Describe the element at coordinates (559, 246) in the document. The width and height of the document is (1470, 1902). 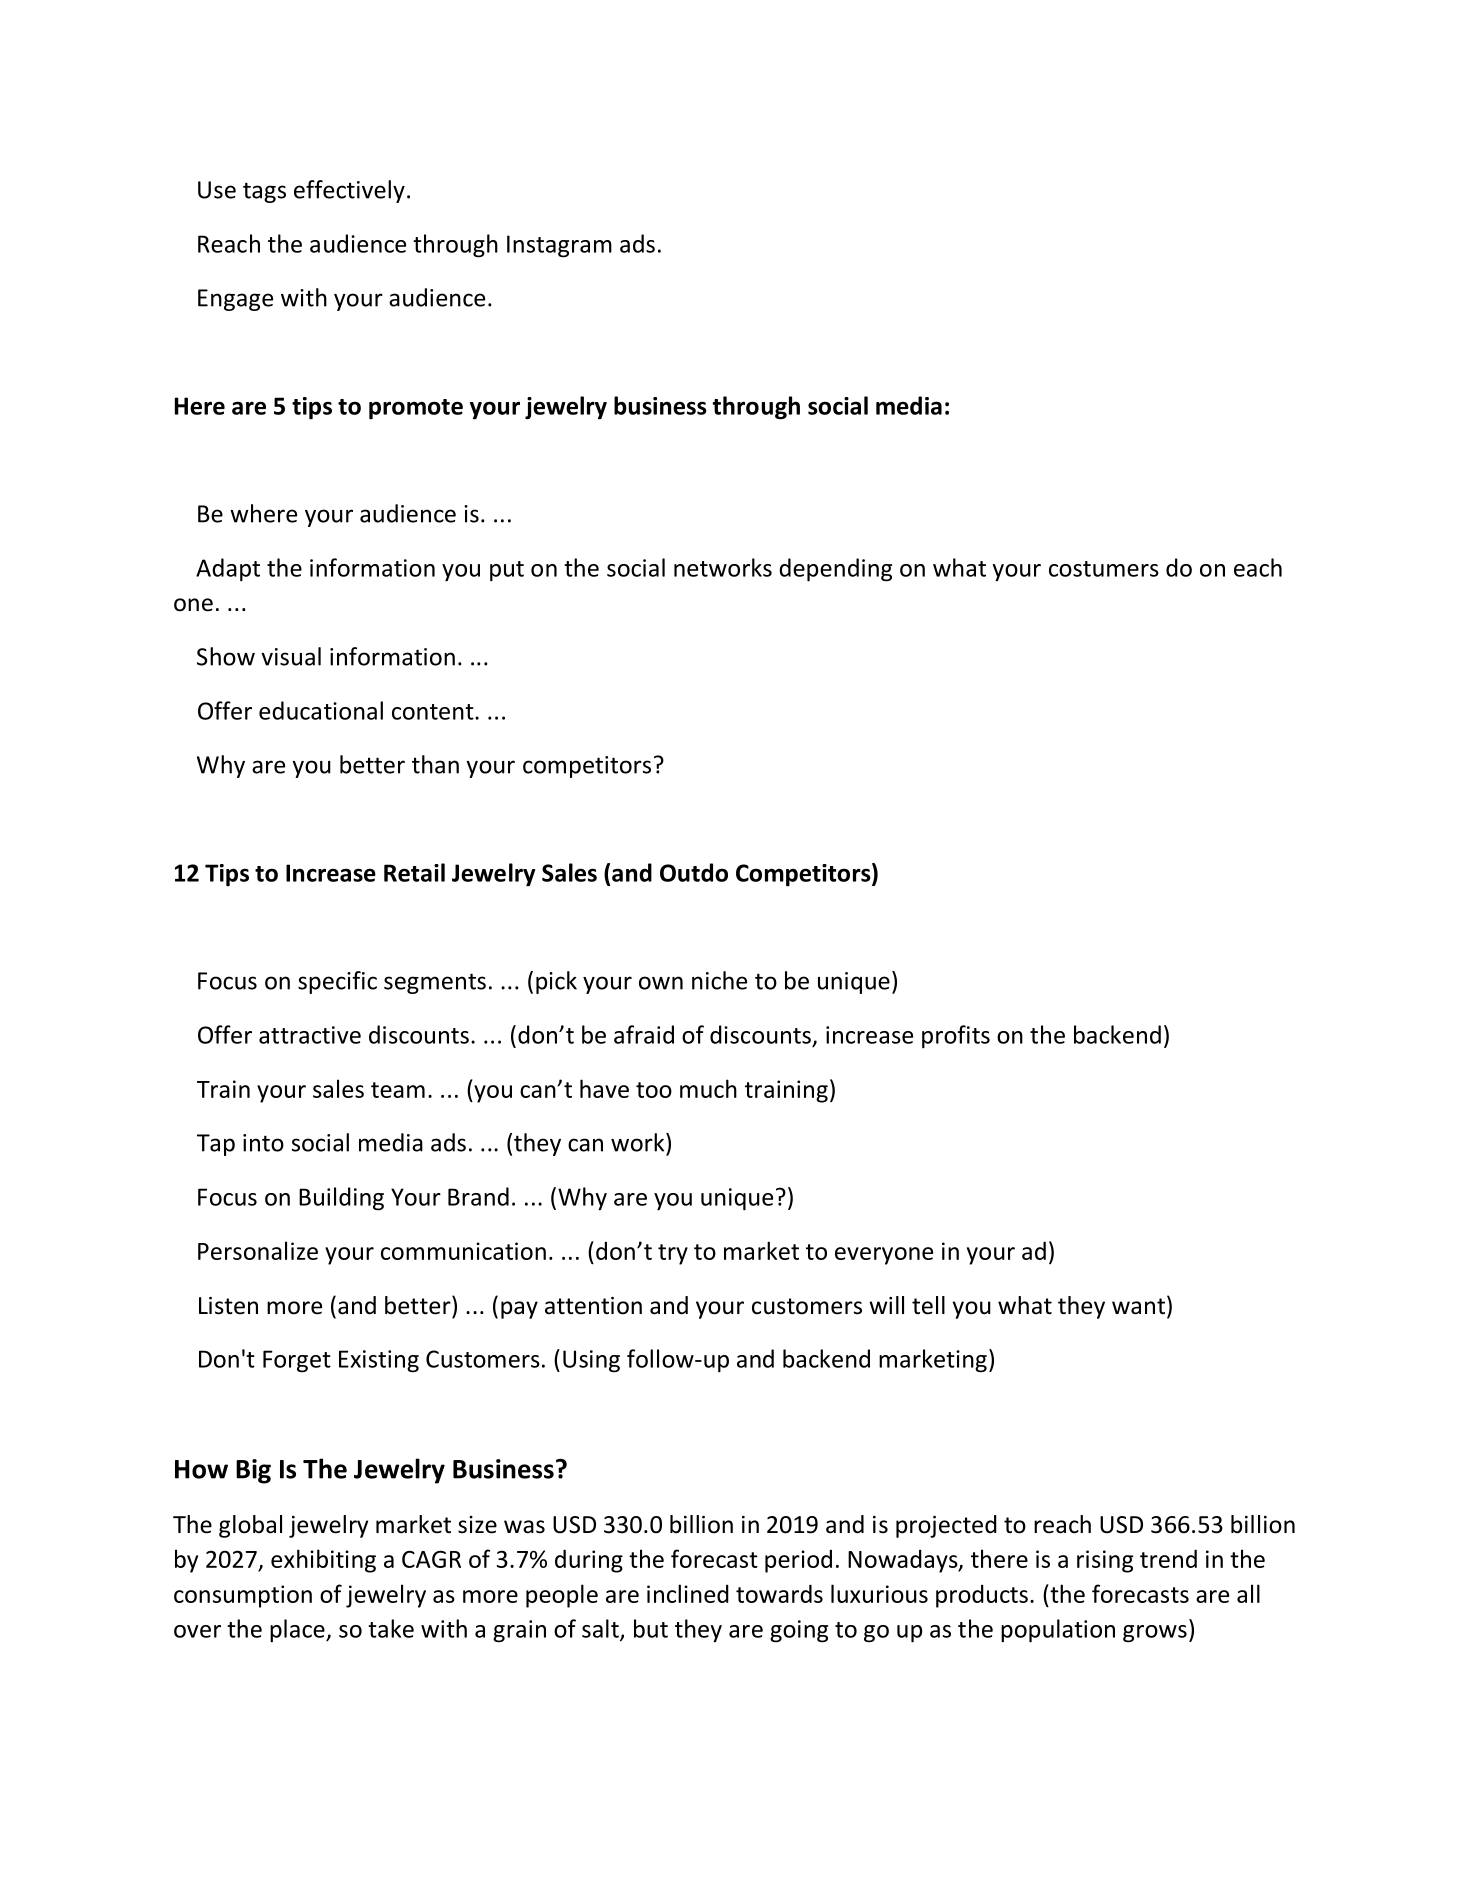
I see `Instagram` at that location.
